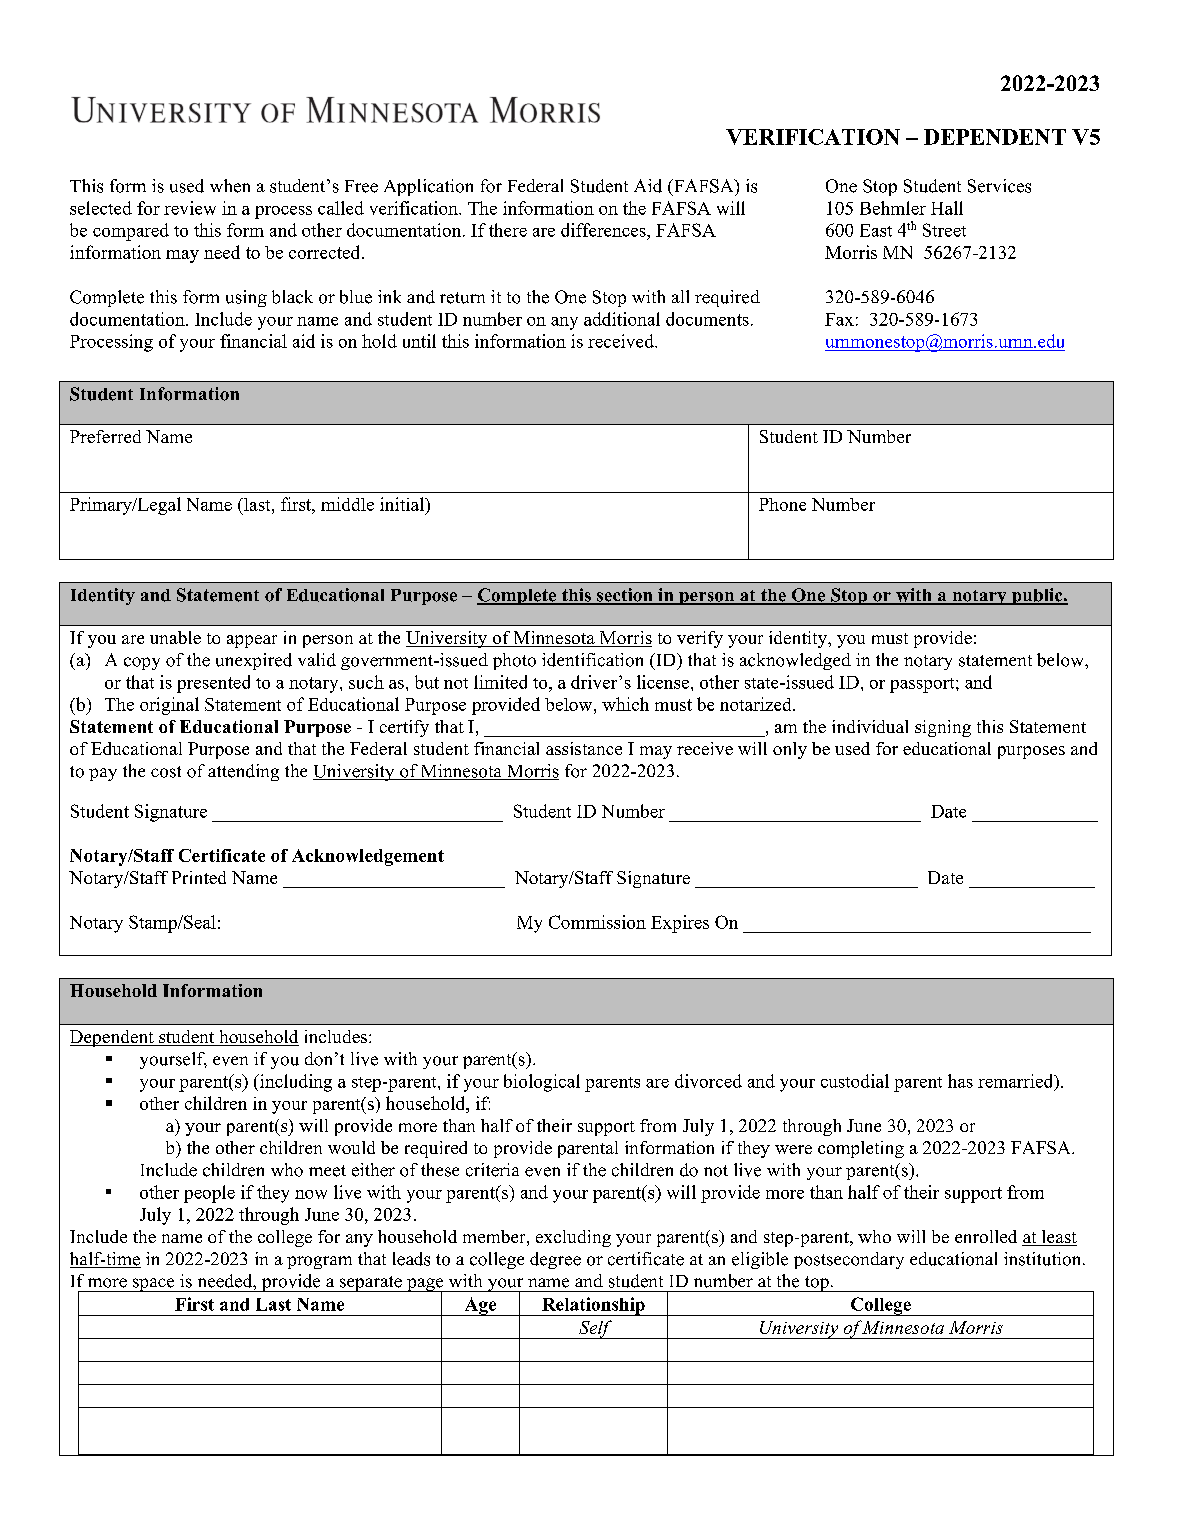  What do you see at coordinates (190, 208) in the screenshot?
I see `review` at bounding box center [190, 208].
